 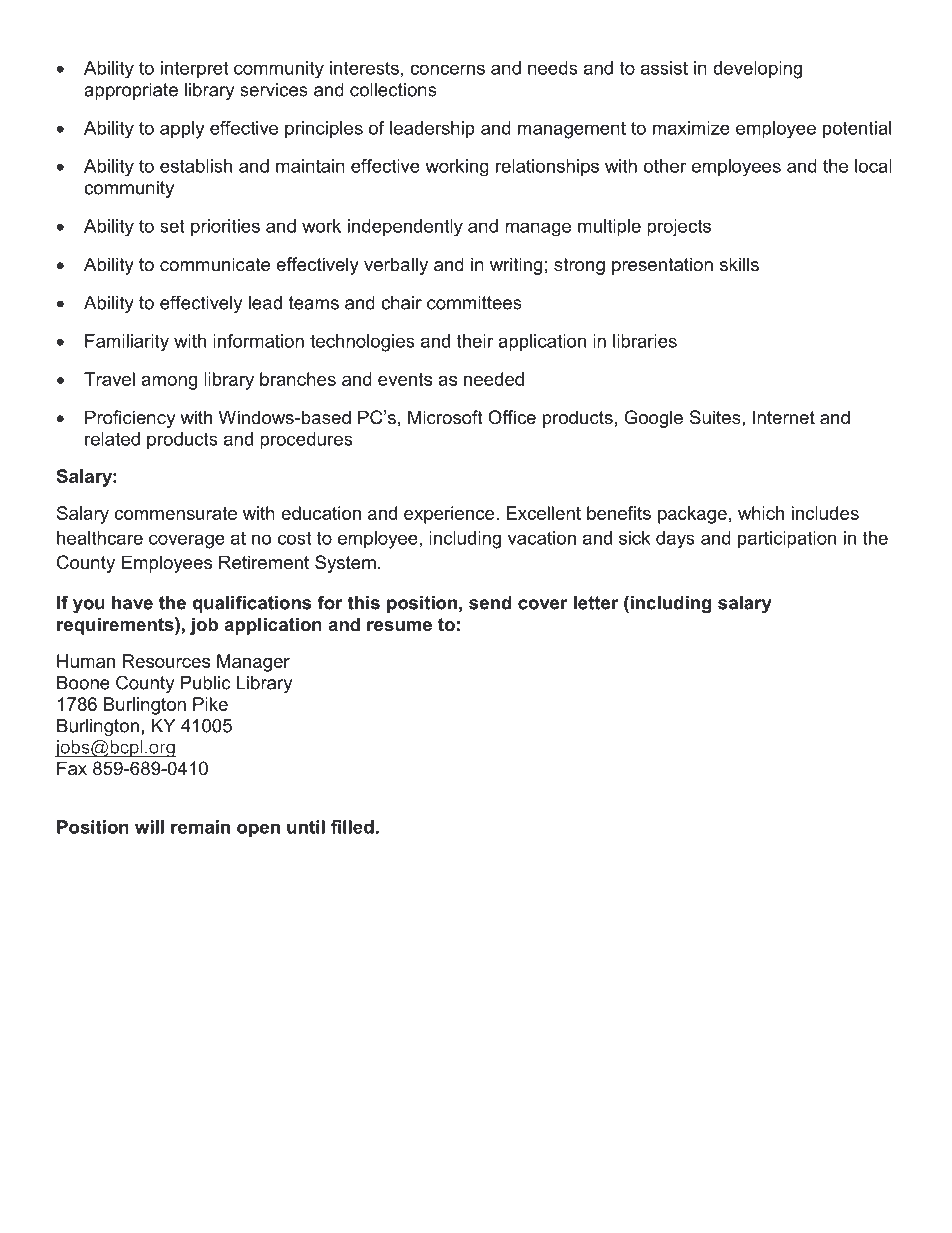 What do you see at coordinates (490, 603) in the page?
I see `send` at bounding box center [490, 603].
